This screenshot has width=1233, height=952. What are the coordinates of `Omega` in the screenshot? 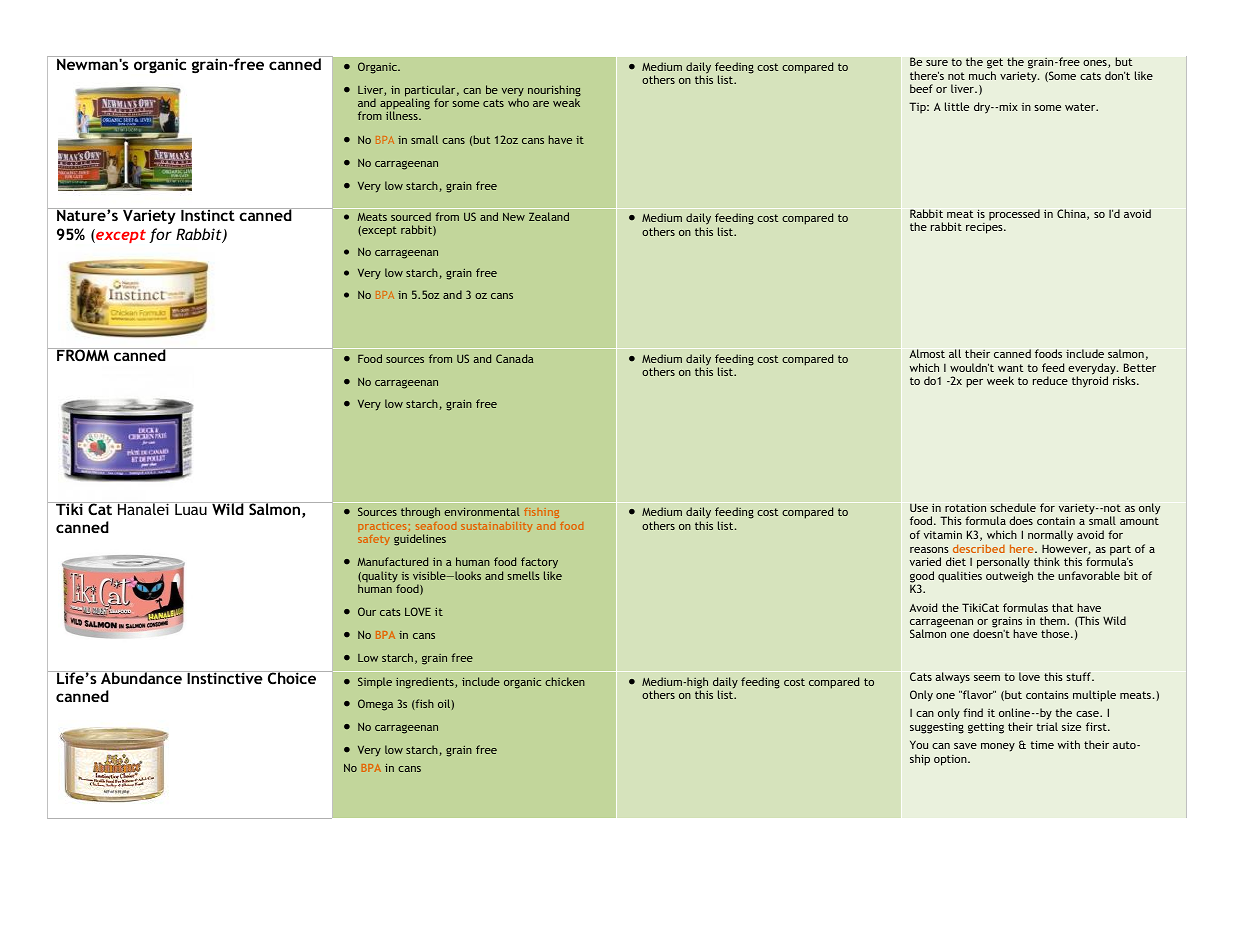 It's located at (375, 705).
